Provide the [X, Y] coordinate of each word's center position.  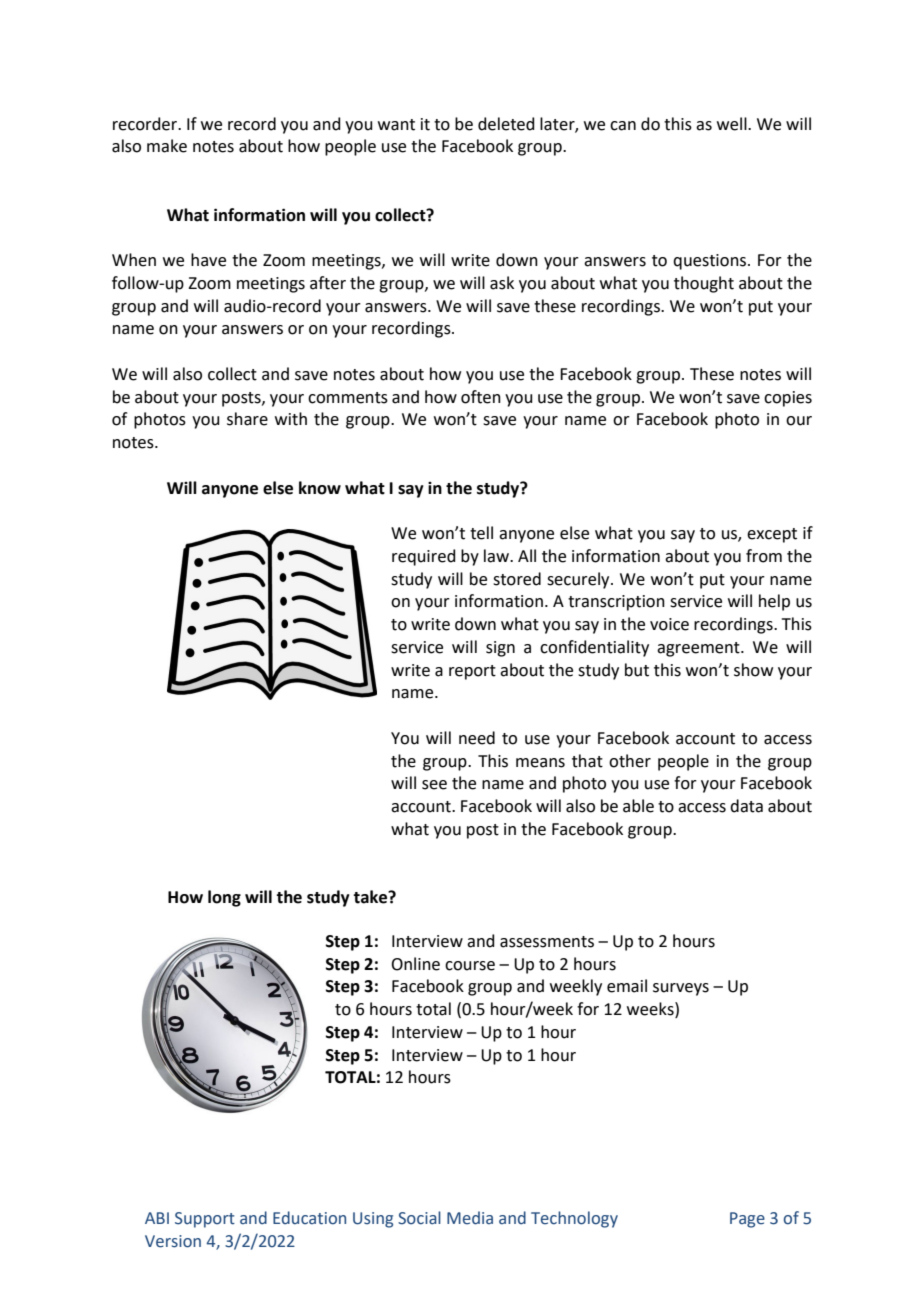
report [472, 672]
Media [470, 1218]
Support [205, 1220]
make [167, 146]
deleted [506, 124]
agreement [699, 649]
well [733, 124]
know [320, 488]
